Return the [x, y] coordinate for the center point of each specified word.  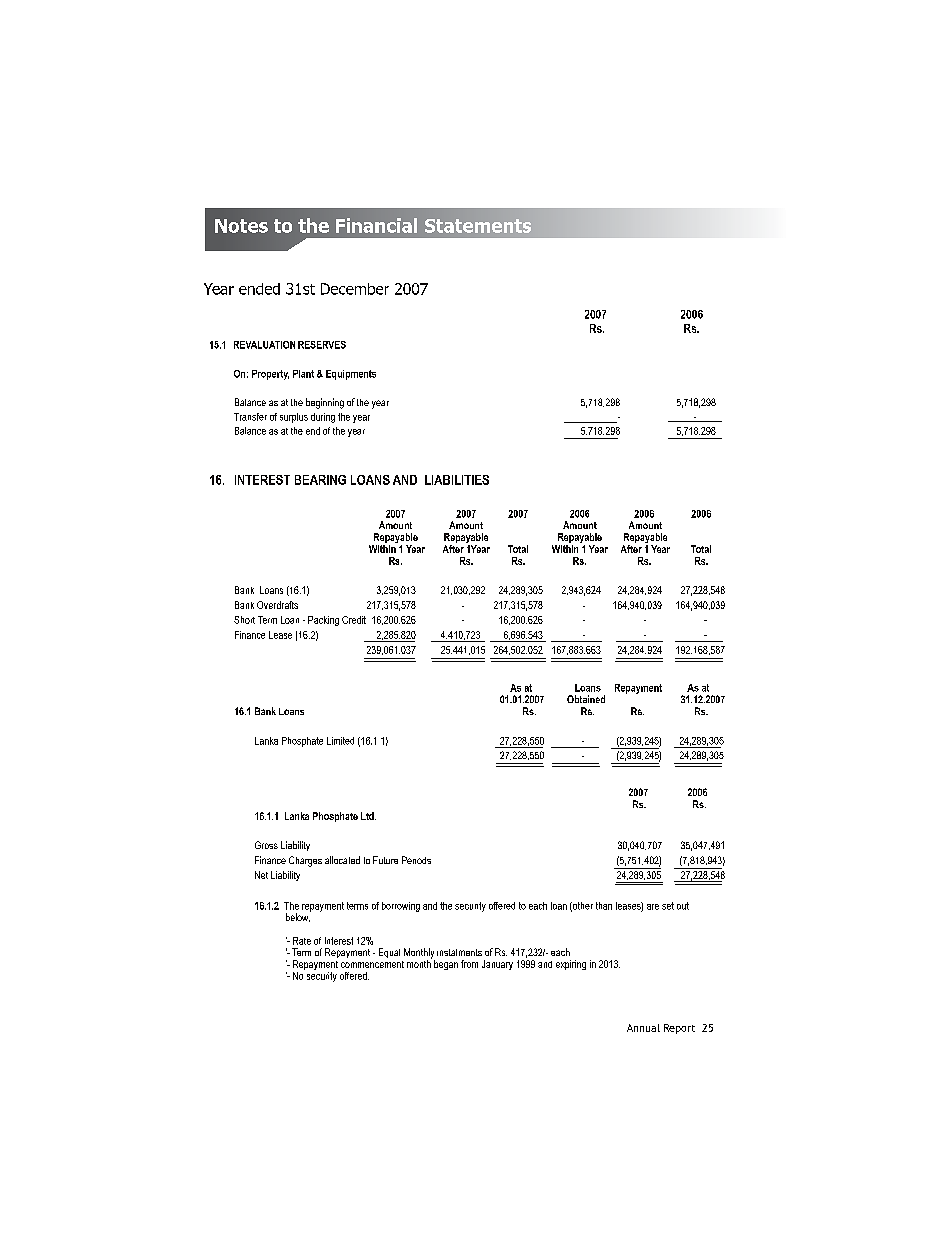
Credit [354, 620]
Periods [416, 860]
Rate [302, 941]
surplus [294, 418]
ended [259, 289]
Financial [376, 225]
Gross [266, 845]
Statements [478, 226]
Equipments [351, 375]
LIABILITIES [457, 480]
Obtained [586, 699]
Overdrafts [277, 605]
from [469, 964]
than [604, 906]
